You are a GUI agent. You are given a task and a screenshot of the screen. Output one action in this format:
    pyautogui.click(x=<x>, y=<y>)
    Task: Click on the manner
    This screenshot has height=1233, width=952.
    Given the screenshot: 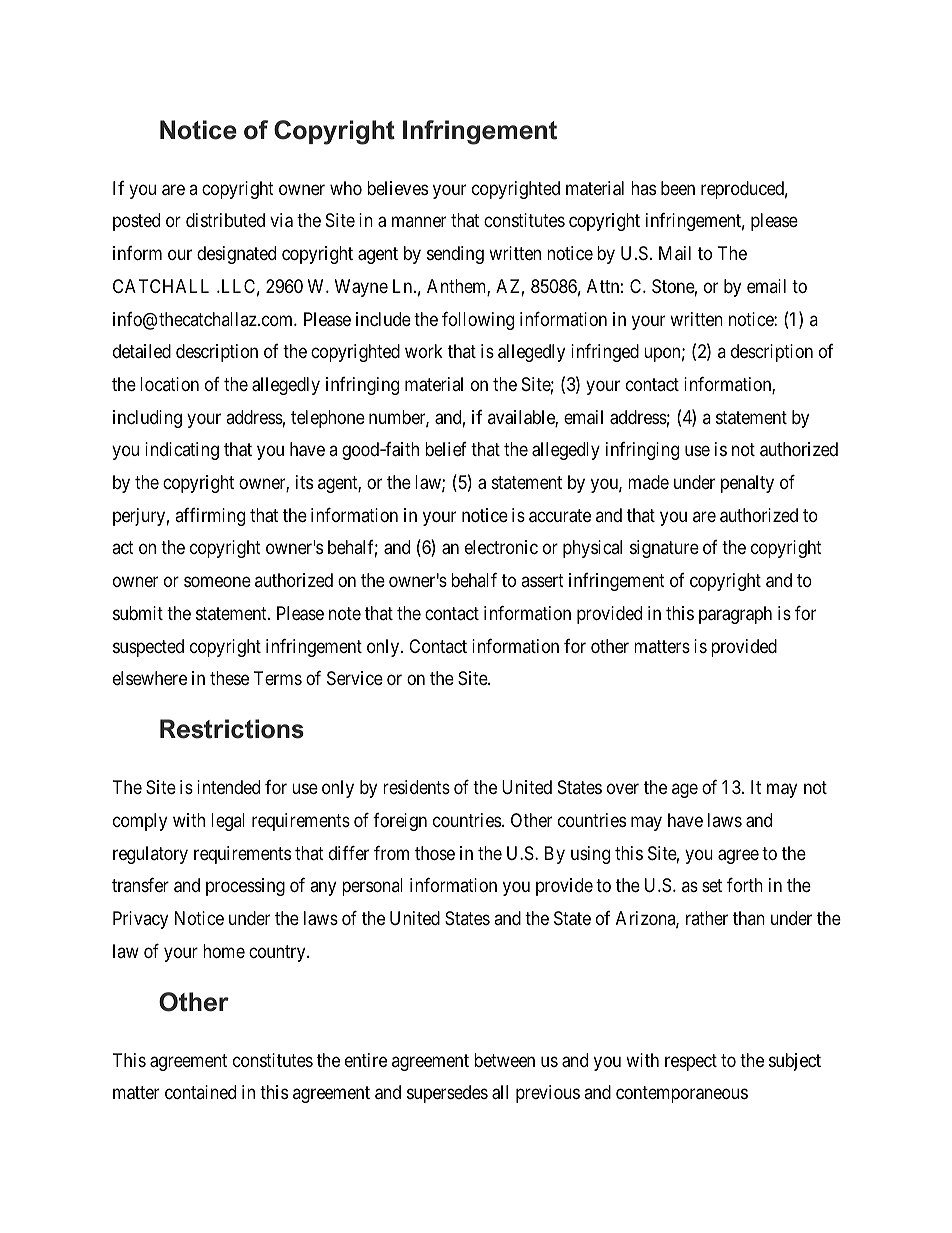 What is the action you would take?
    pyautogui.click(x=419, y=222)
